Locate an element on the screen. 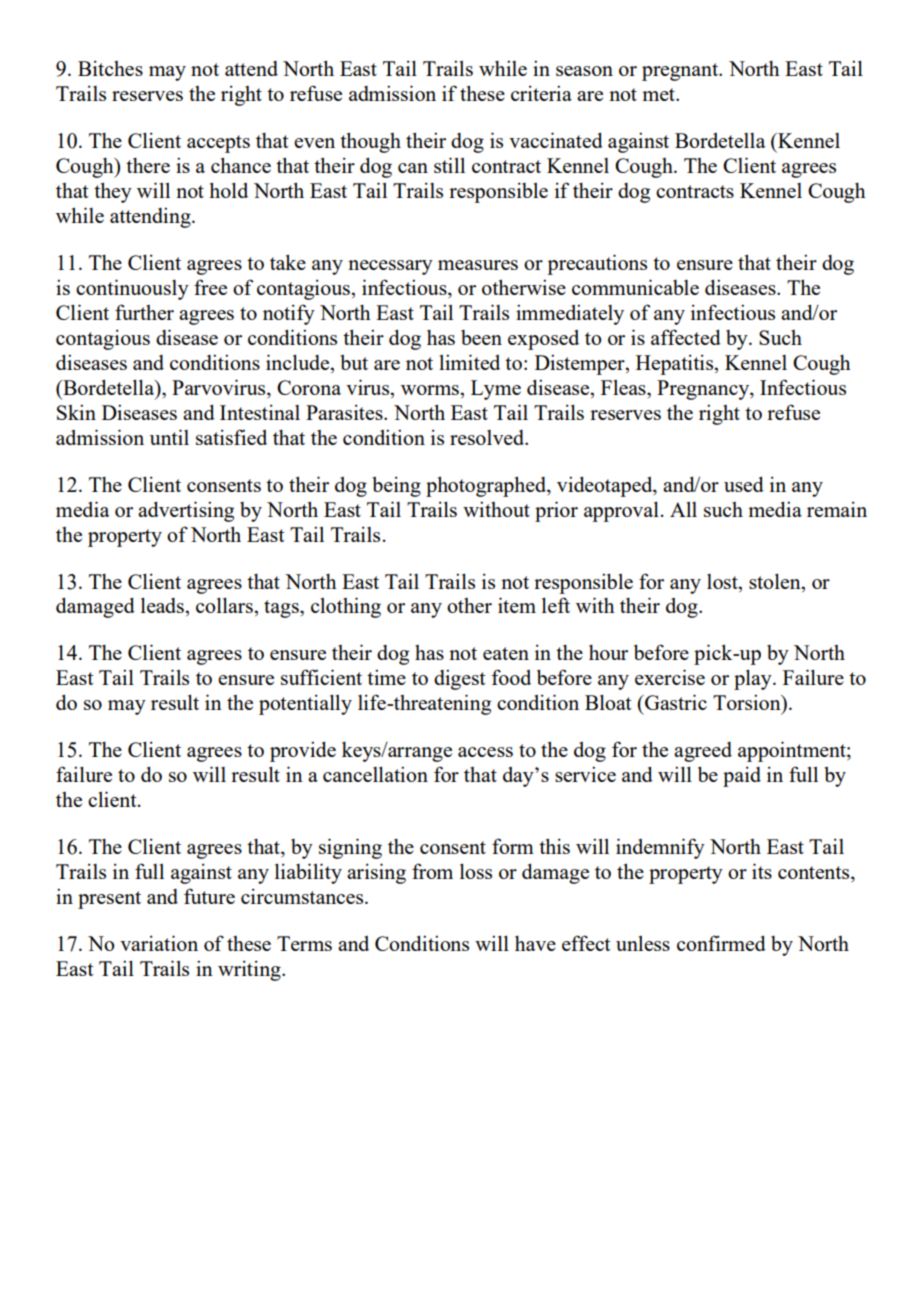 Image resolution: width=924 pixels, height=1308 pixels. leads is located at coordinates (162, 605).
